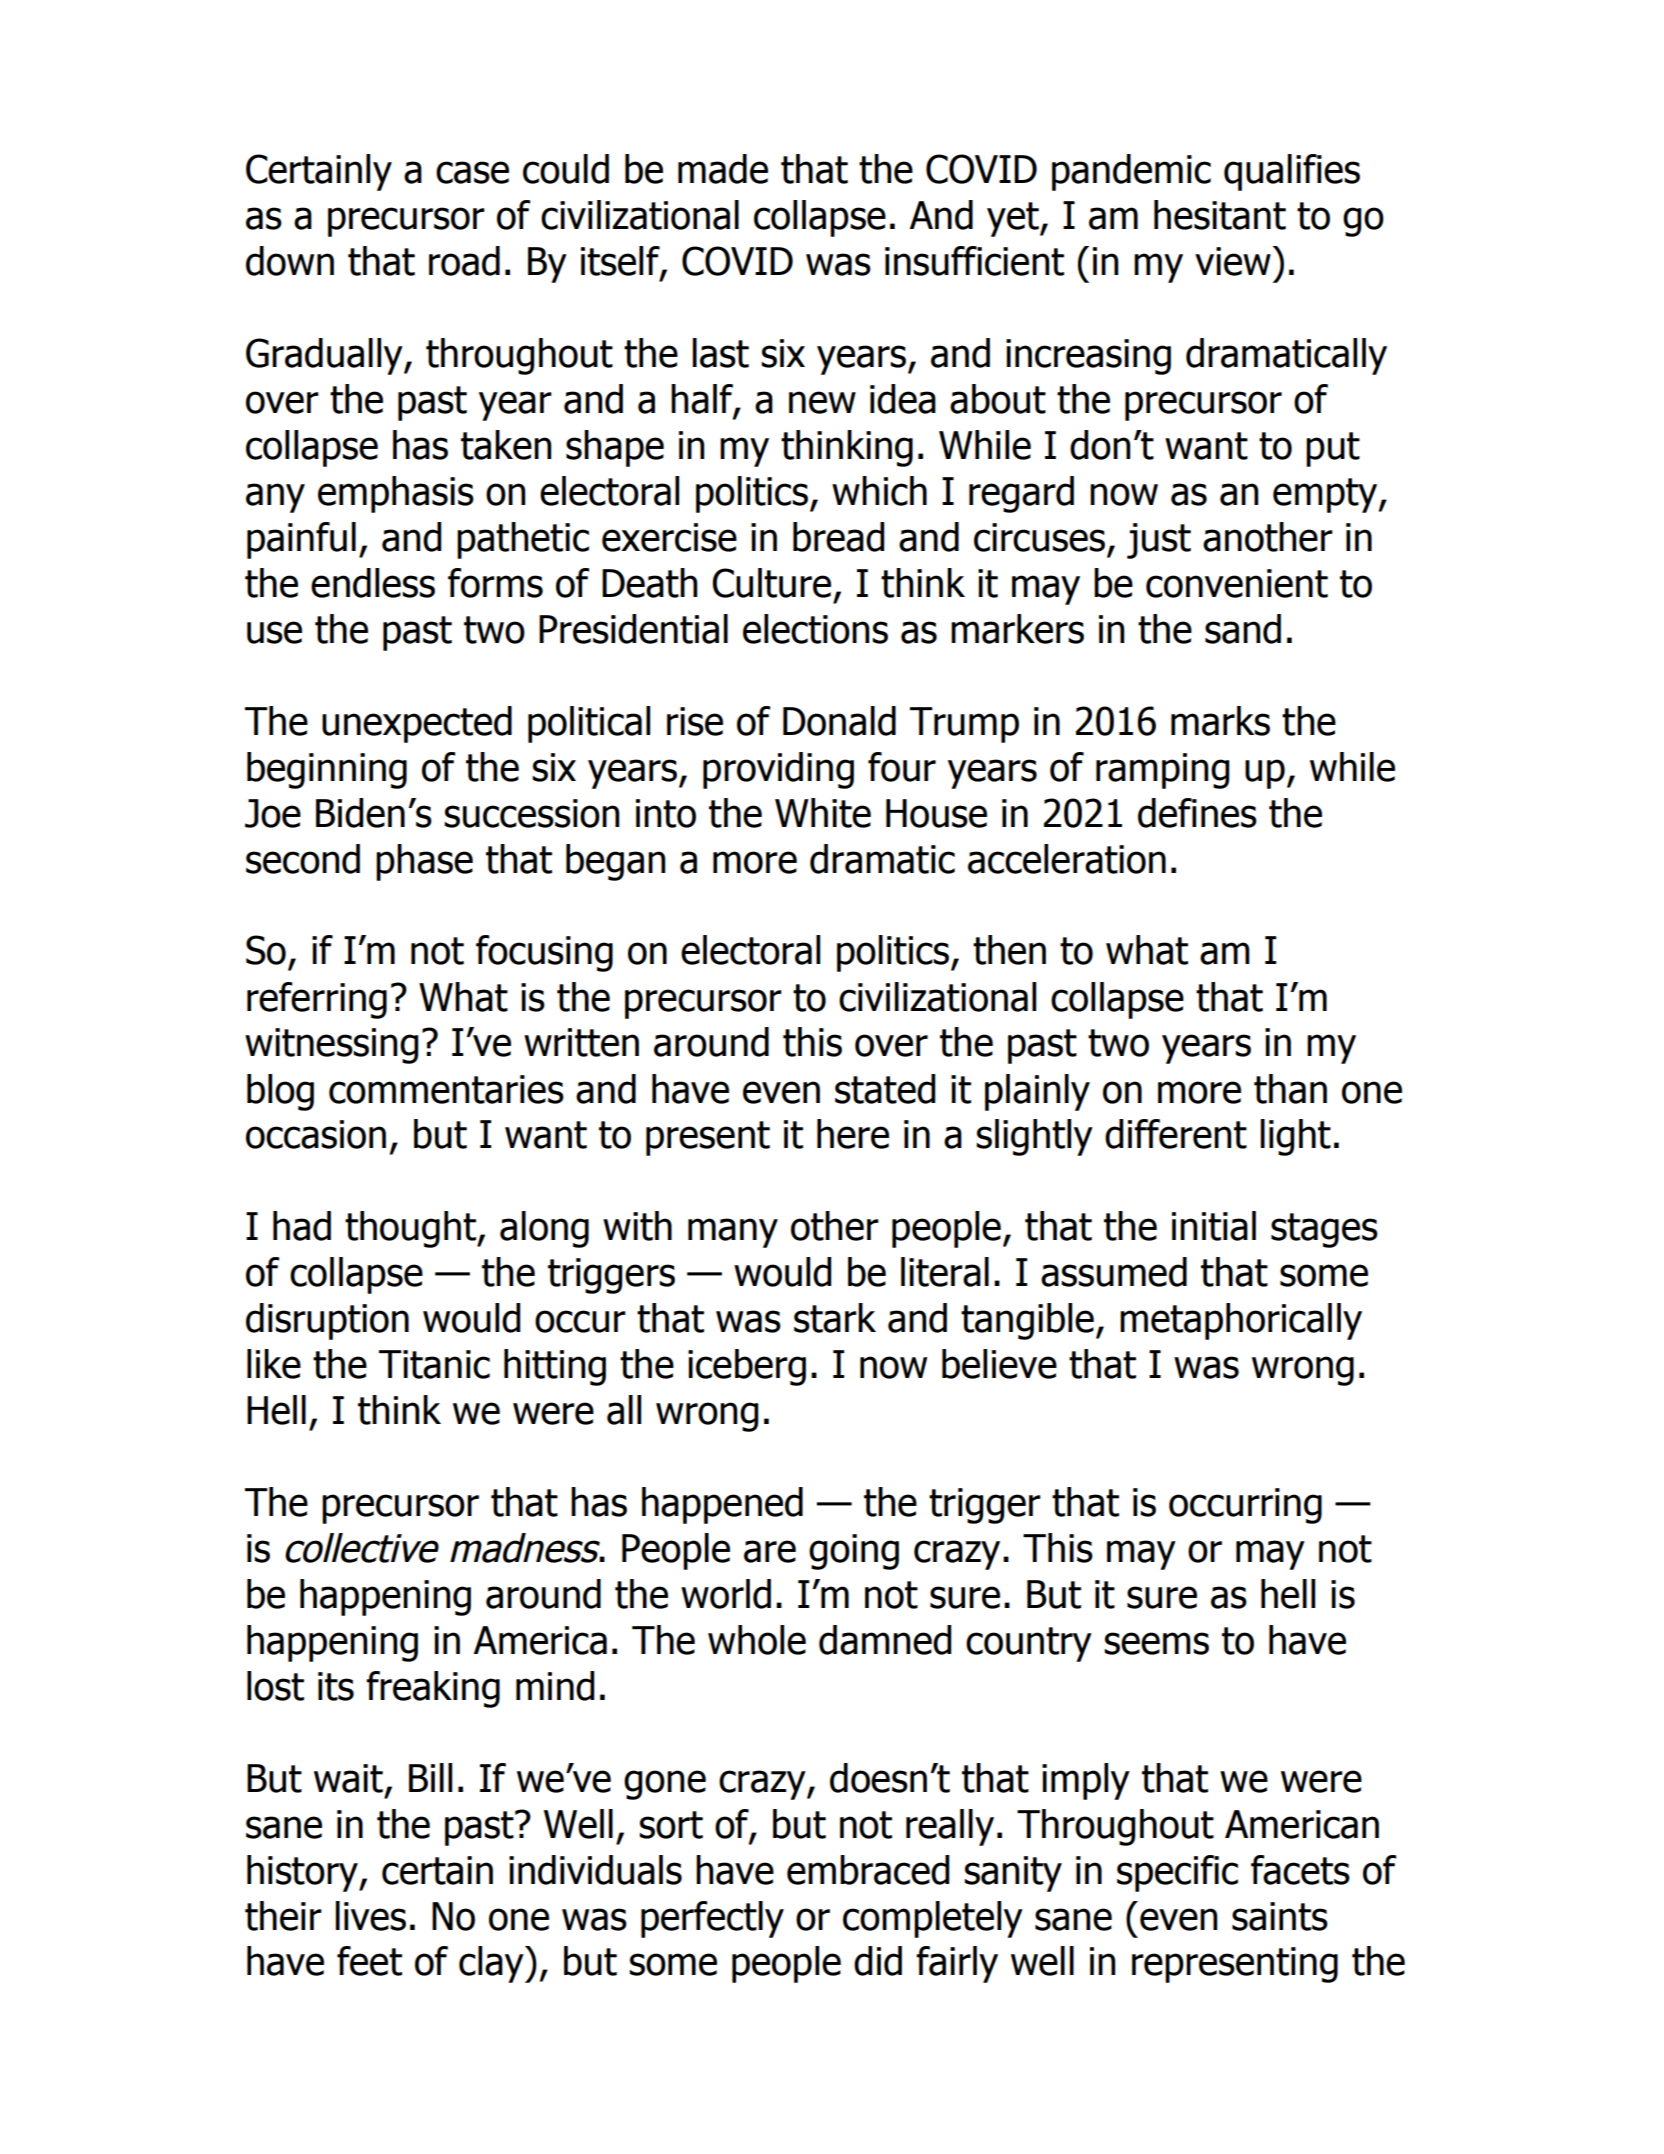  Describe the element at coordinates (371, 1916) in the screenshot. I see `lives` at that location.
